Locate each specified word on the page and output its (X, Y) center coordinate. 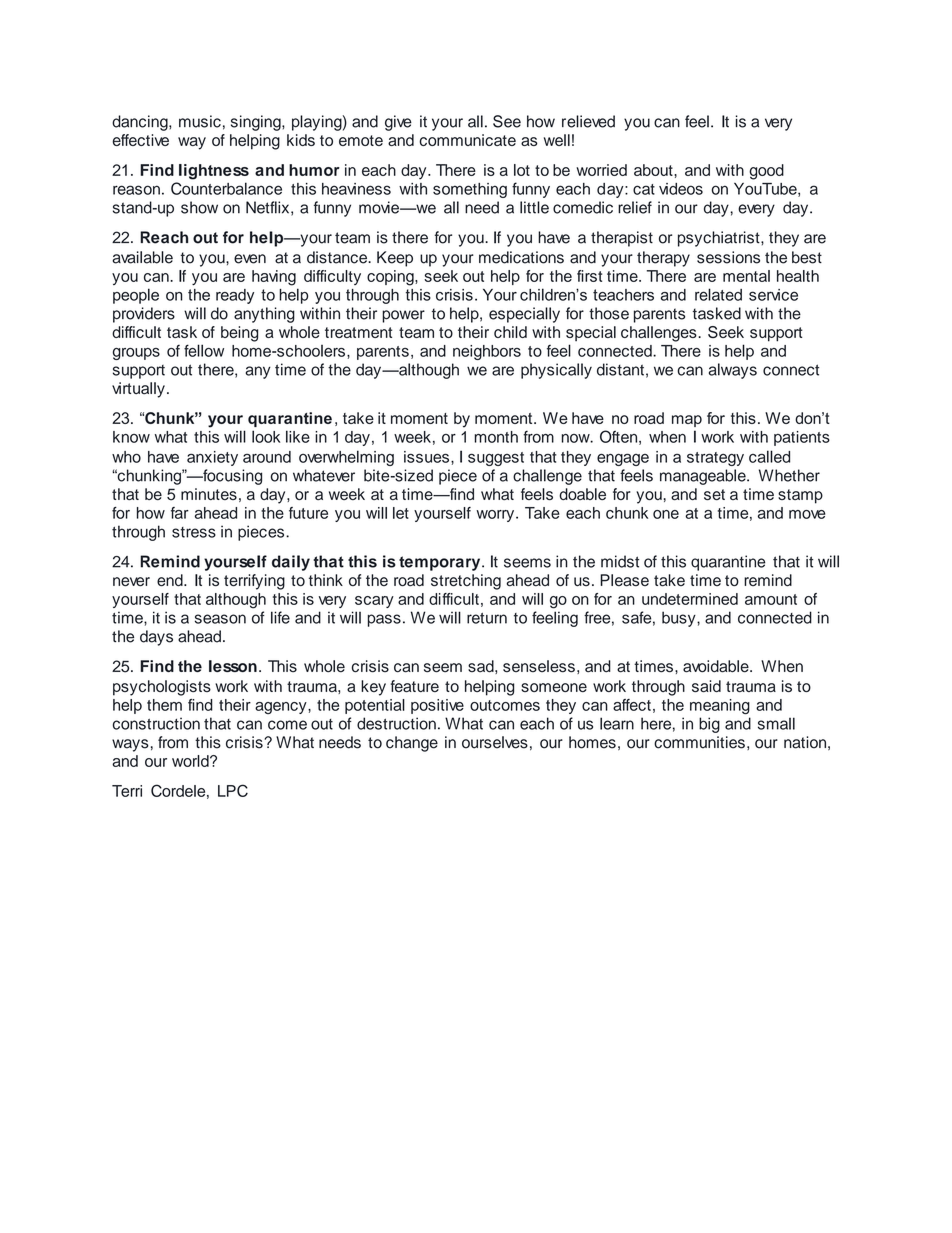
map (687, 421)
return (487, 618)
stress (194, 532)
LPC (233, 790)
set (714, 494)
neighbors (487, 352)
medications (521, 257)
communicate (467, 140)
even (250, 259)
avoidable (717, 666)
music (200, 121)
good (766, 172)
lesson (233, 666)
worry (496, 516)
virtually (138, 390)
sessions (728, 257)
